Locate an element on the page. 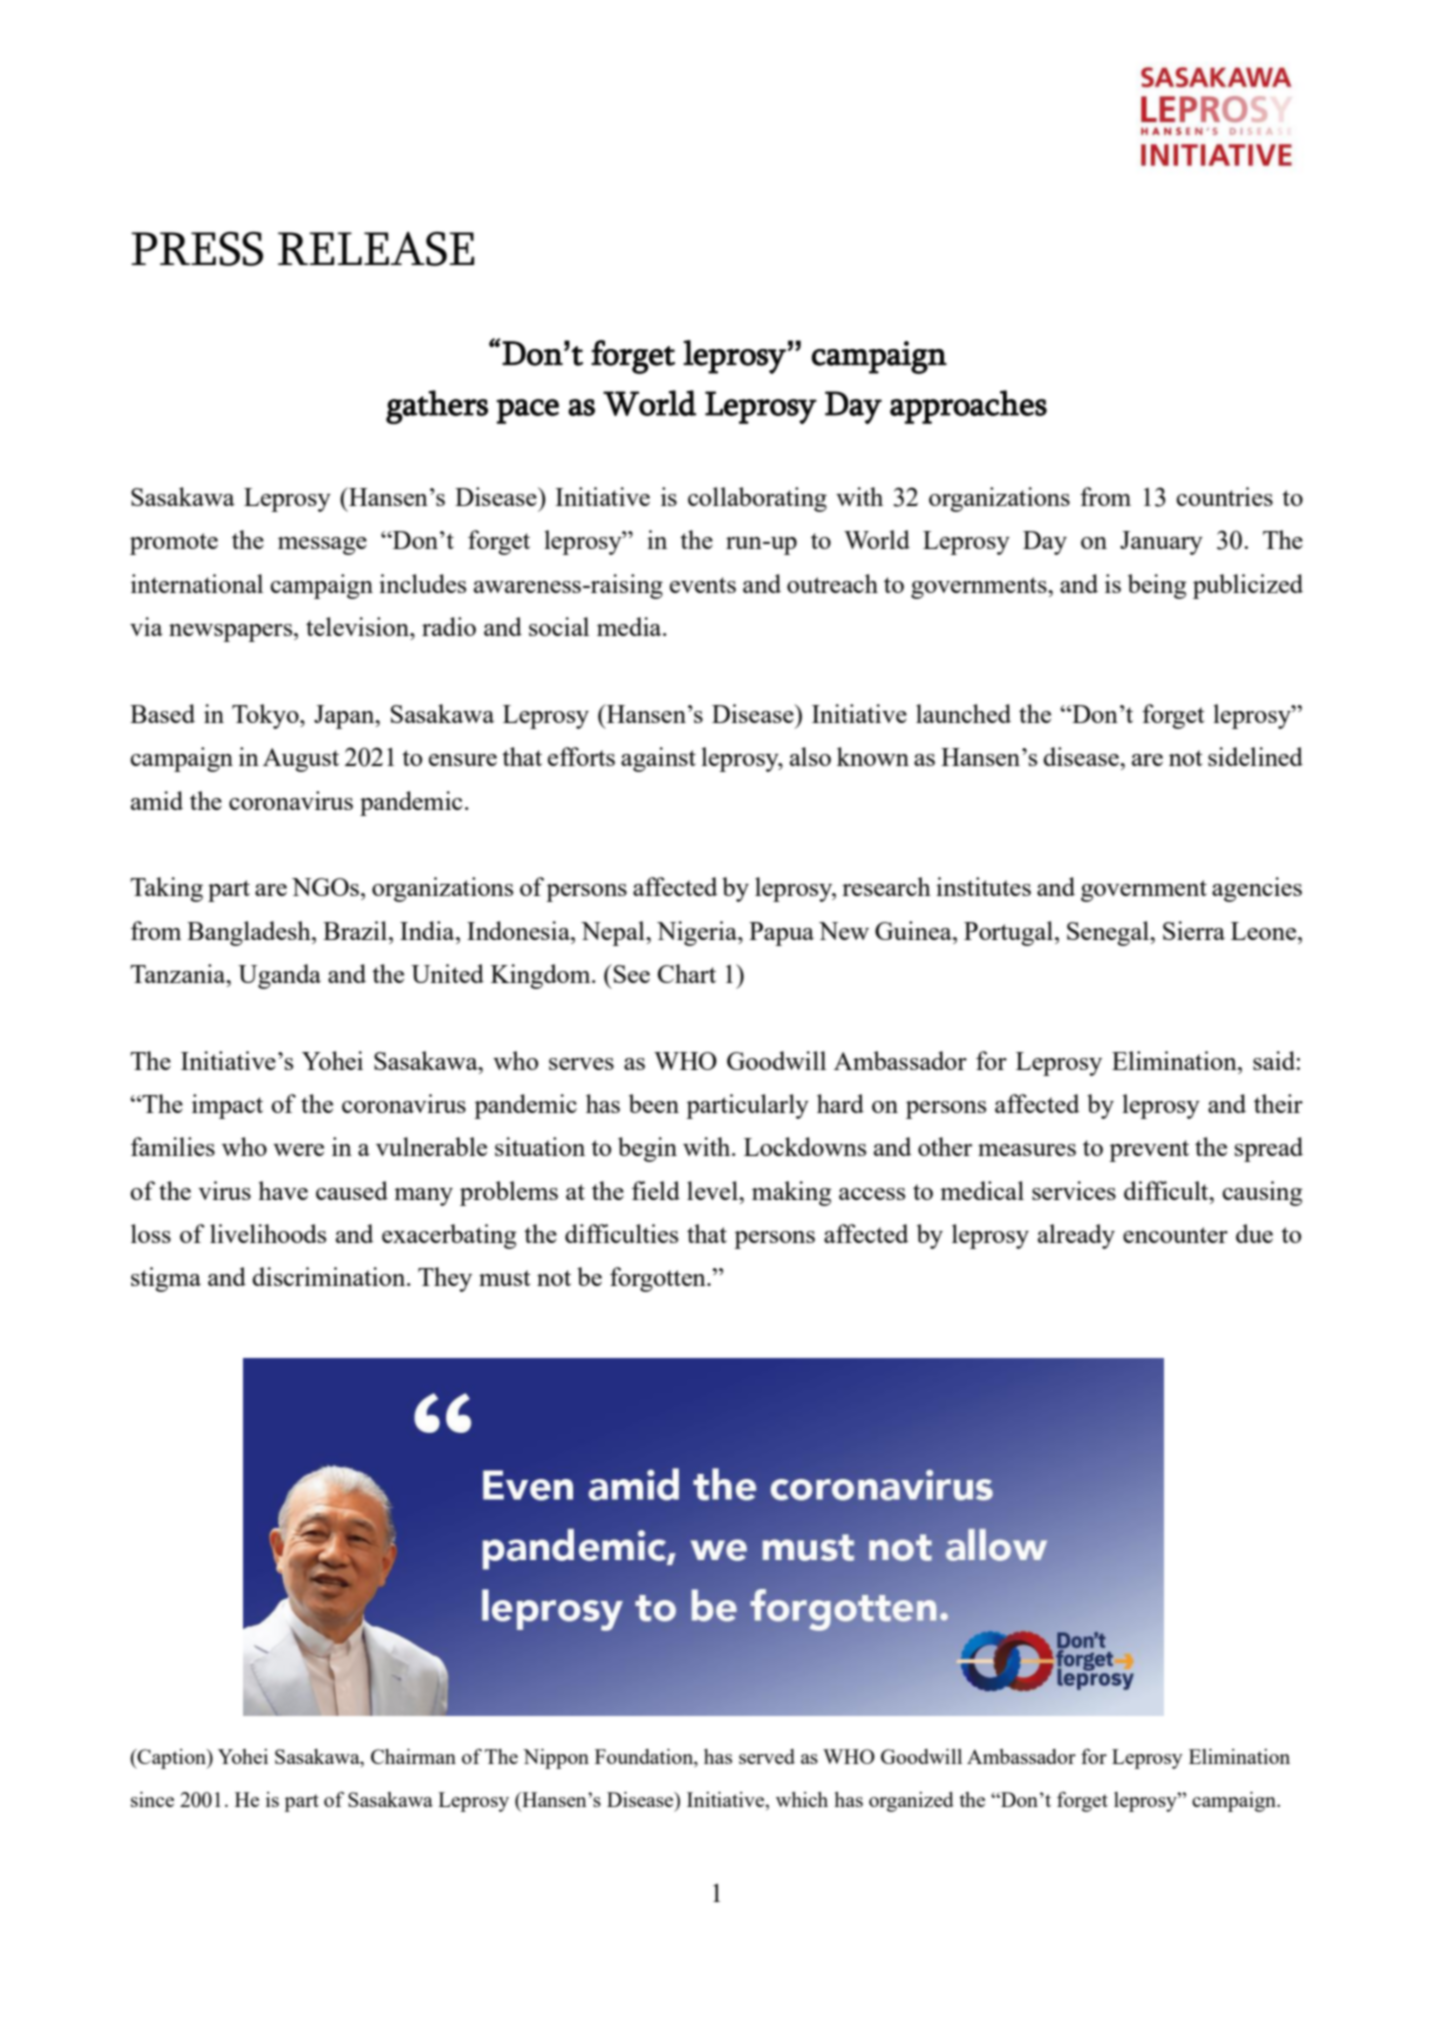 The height and width of the page is (2027, 1433). organized is located at coordinates (911, 1802).
